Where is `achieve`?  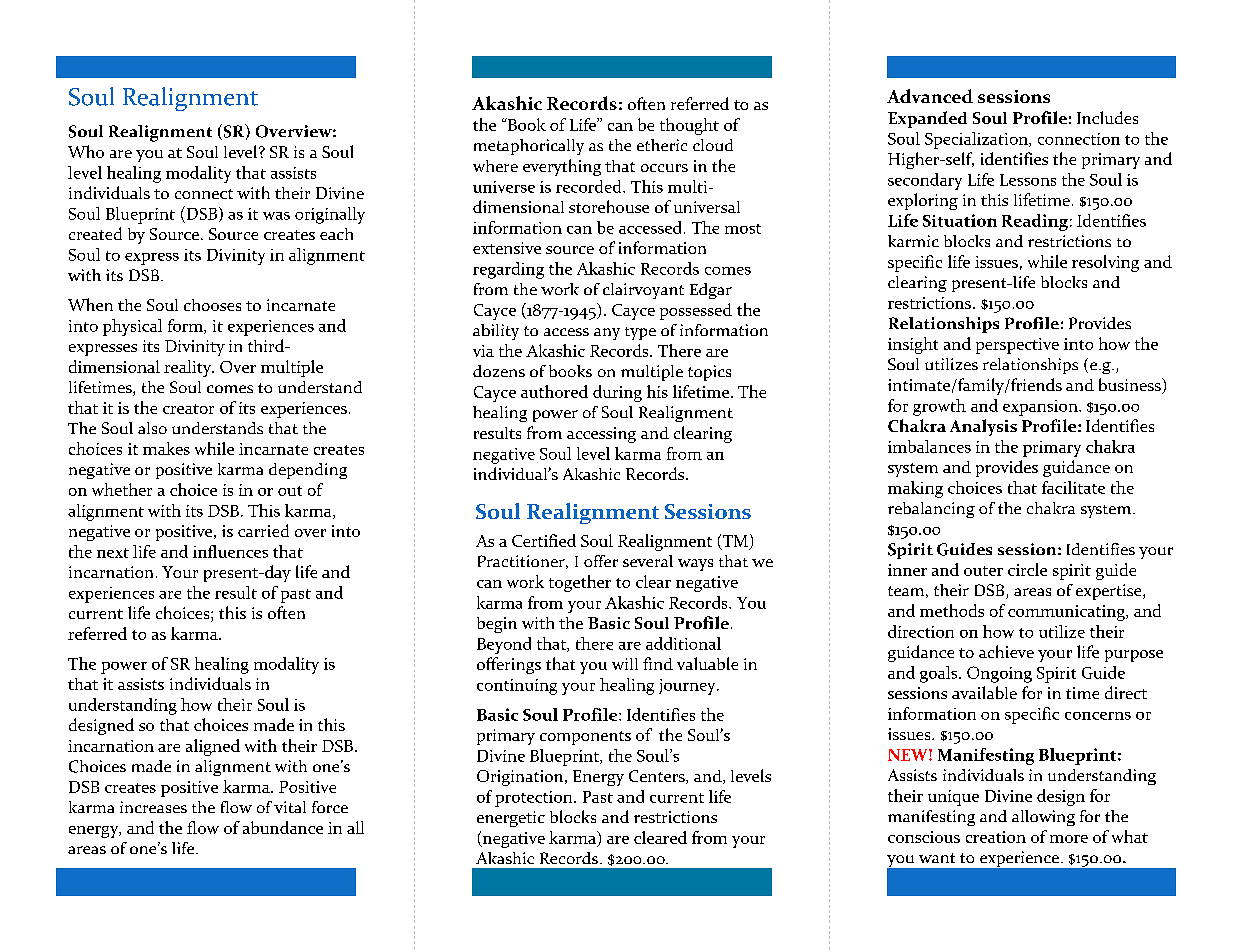 achieve is located at coordinates (1006, 651).
